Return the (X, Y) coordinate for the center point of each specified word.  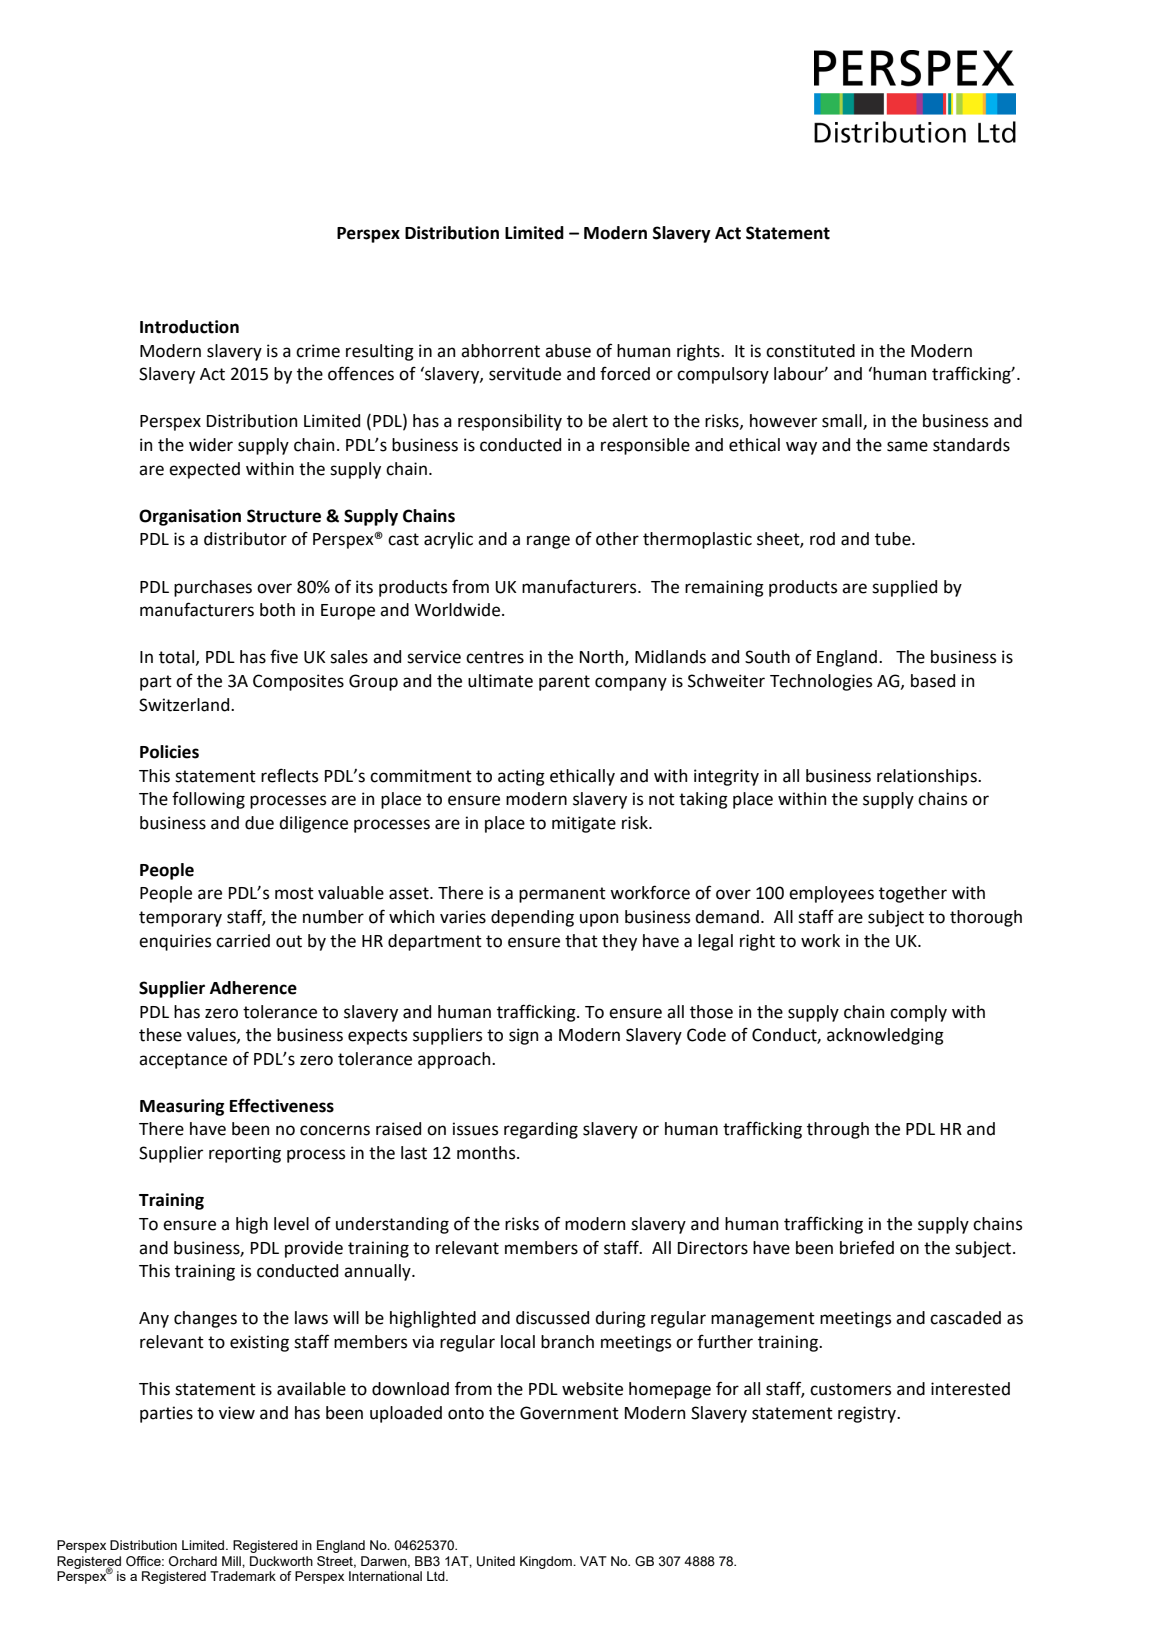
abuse (568, 351)
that (581, 941)
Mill (232, 1561)
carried (243, 941)
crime (318, 351)
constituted (810, 351)
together (913, 894)
